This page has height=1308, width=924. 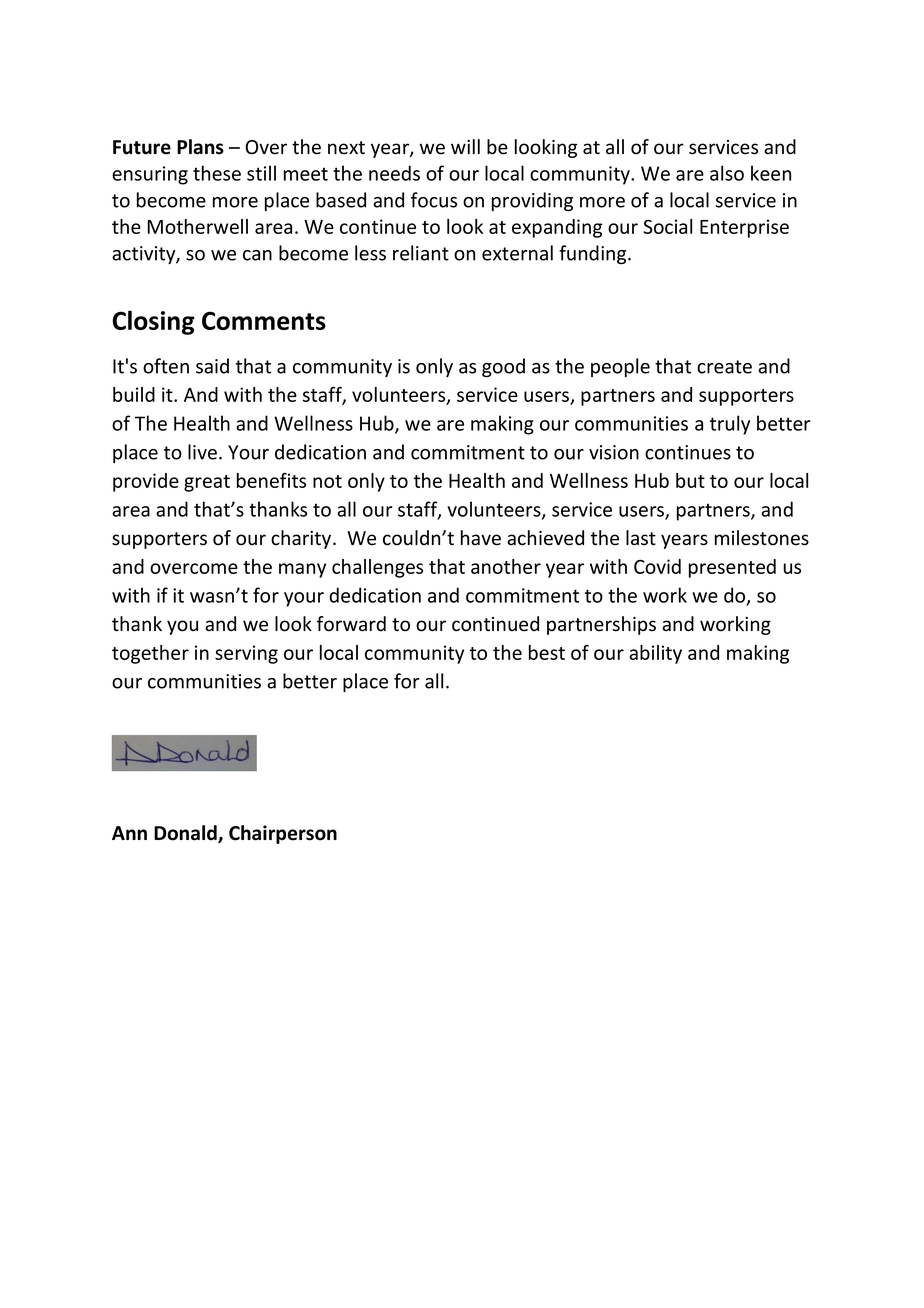 What do you see at coordinates (506, 566) in the page?
I see `another` at bounding box center [506, 566].
